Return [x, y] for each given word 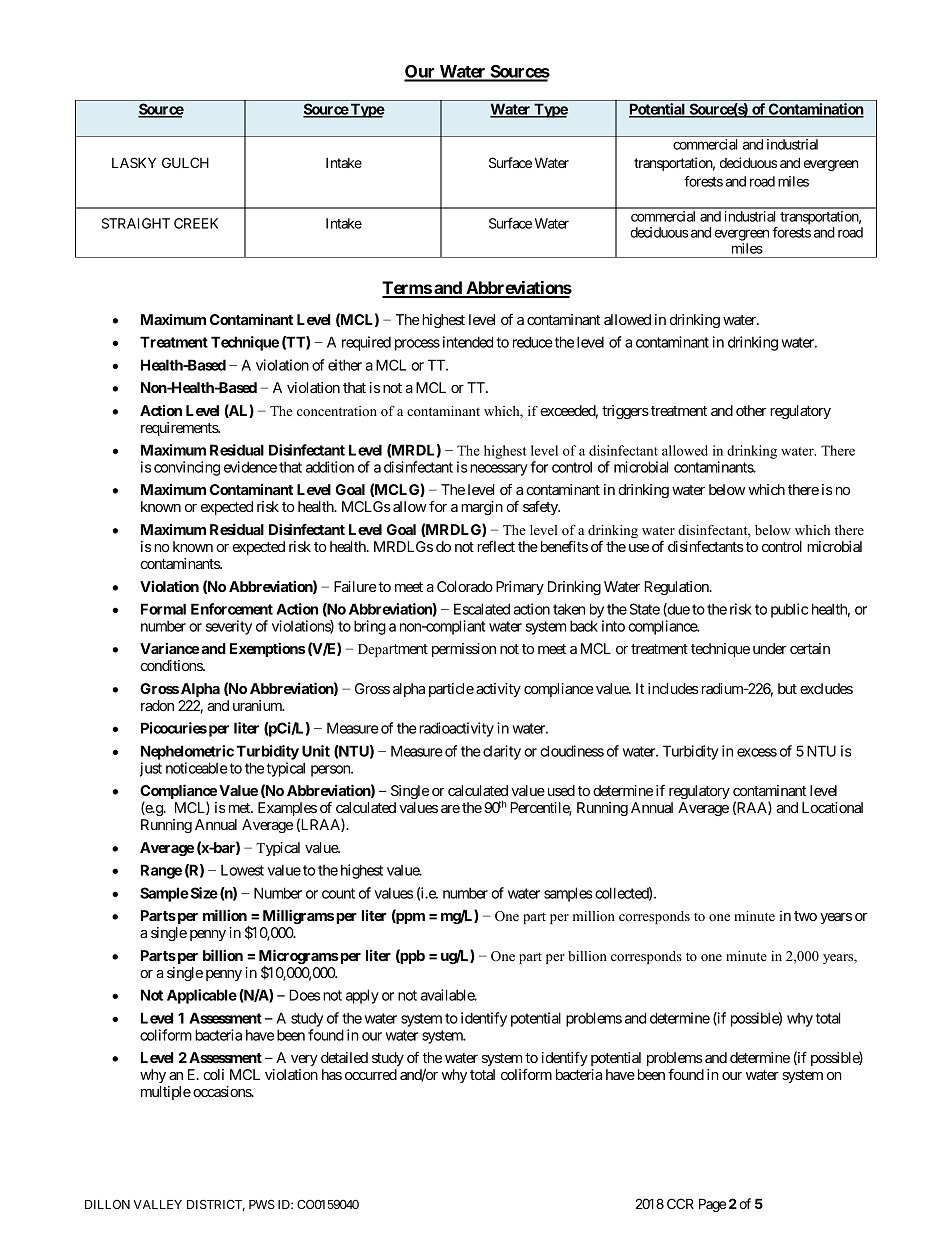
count [338, 893]
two [805, 916]
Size [203, 893]
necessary [497, 470]
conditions [172, 665]
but [787, 688]
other [751, 410]
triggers [625, 412]
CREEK [196, 223]
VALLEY [157, 1204]
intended [468, 342]
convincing [187, 468]
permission [464, 650]
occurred [371, 1074]
